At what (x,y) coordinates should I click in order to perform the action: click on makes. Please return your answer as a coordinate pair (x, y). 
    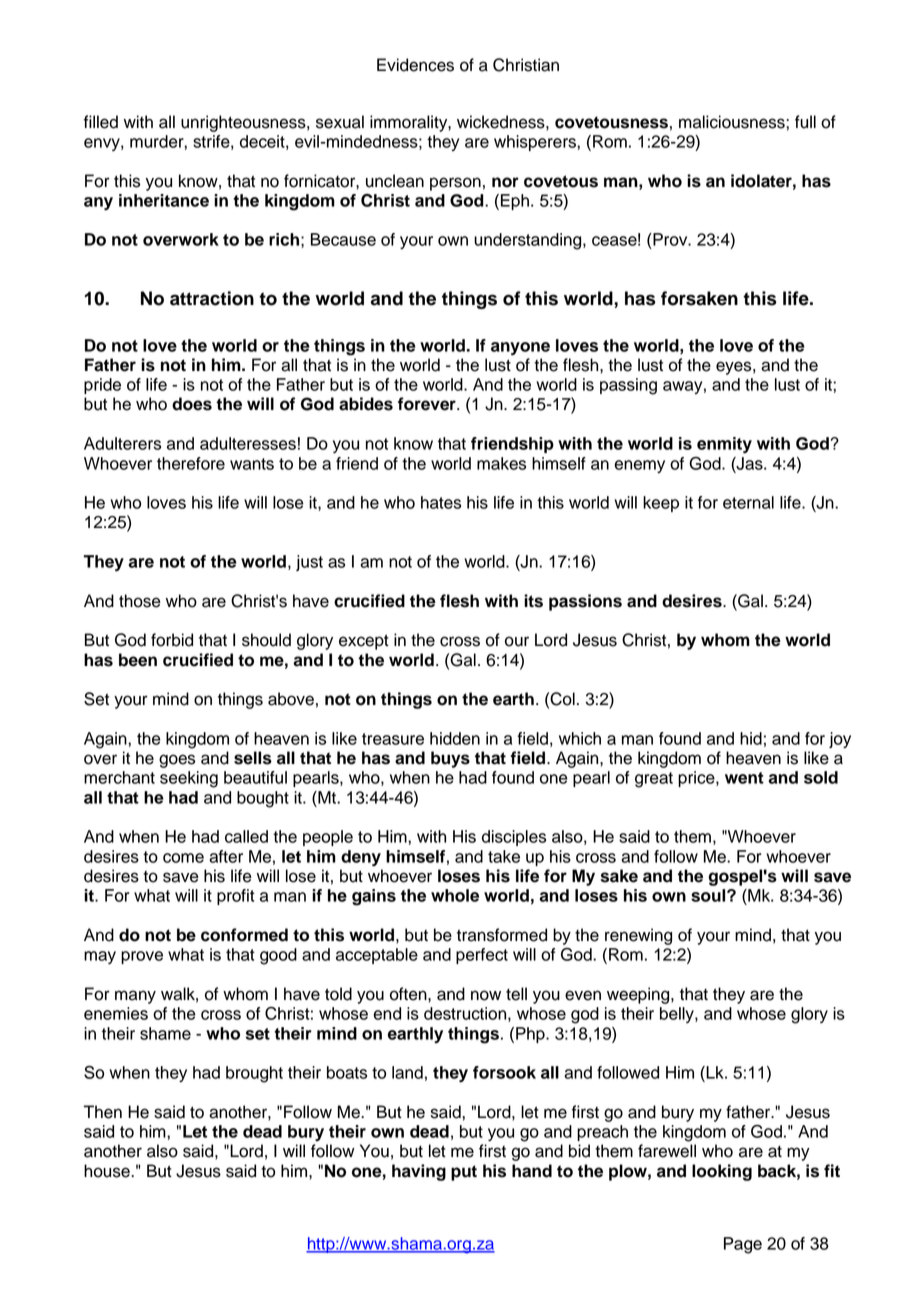
    Looking at the image, I should click on (501, 463).
